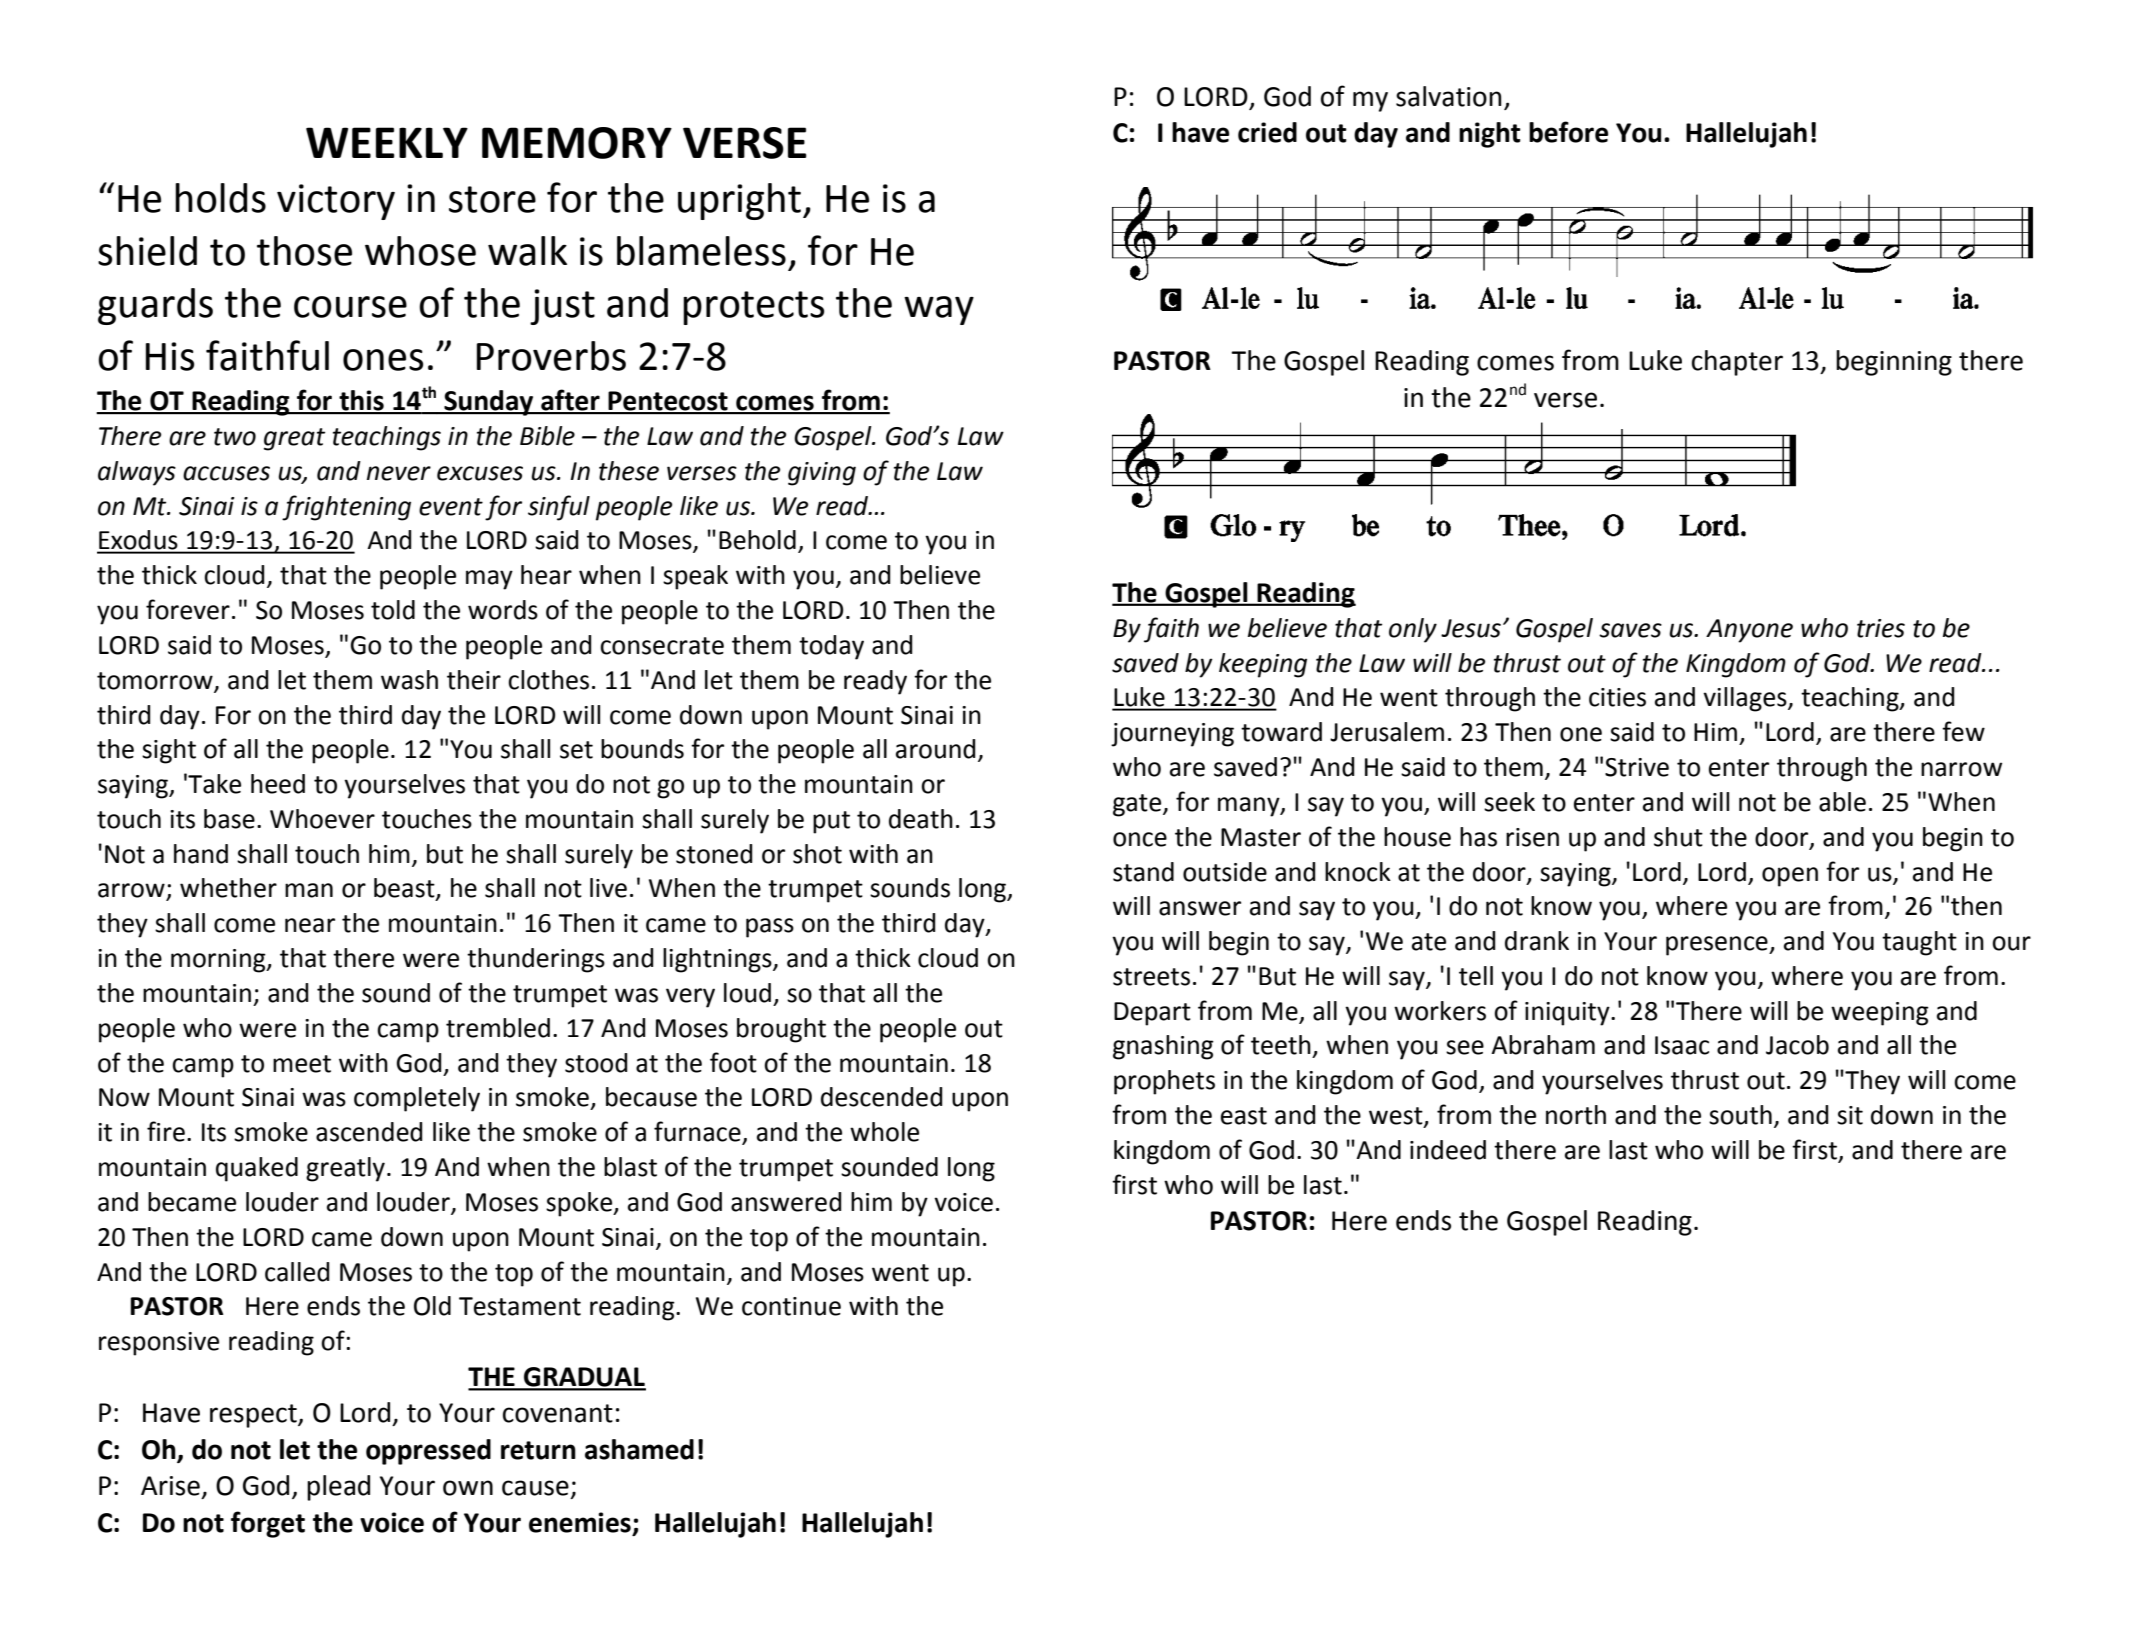 This page has width=2129, height=1645. I want to click on cried, so click(1267, 132).
